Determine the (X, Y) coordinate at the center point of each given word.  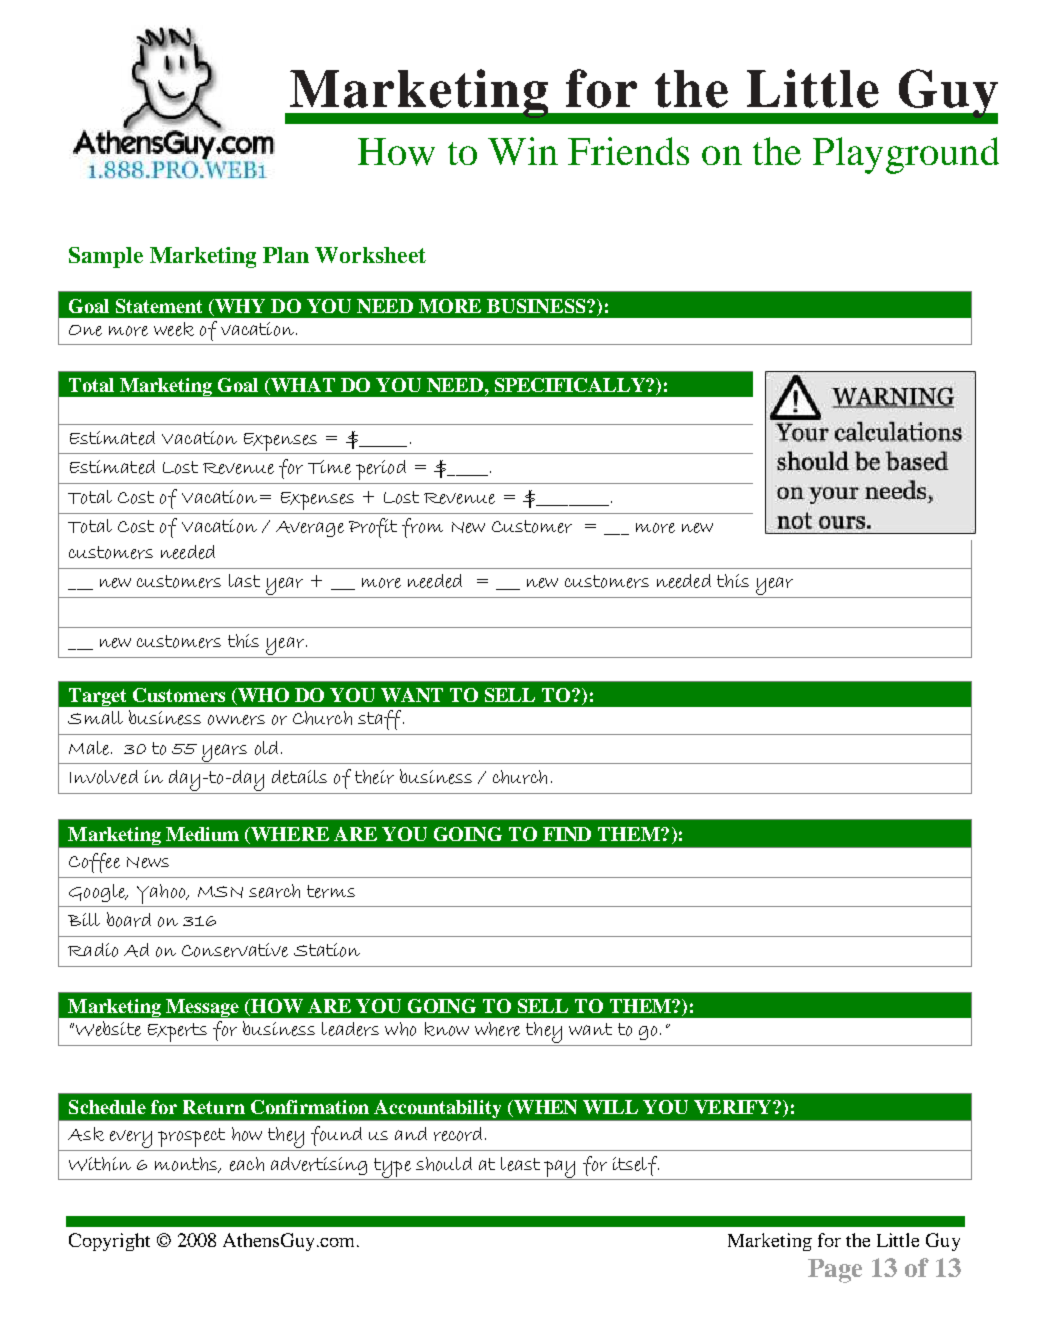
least (520, 1164)
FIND (567, 834)
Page (835, 1271)
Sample (106, 257)
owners (236, 720)
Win (523, 151)
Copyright (109, 1242)
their (374, 777)
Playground (906, 155)
